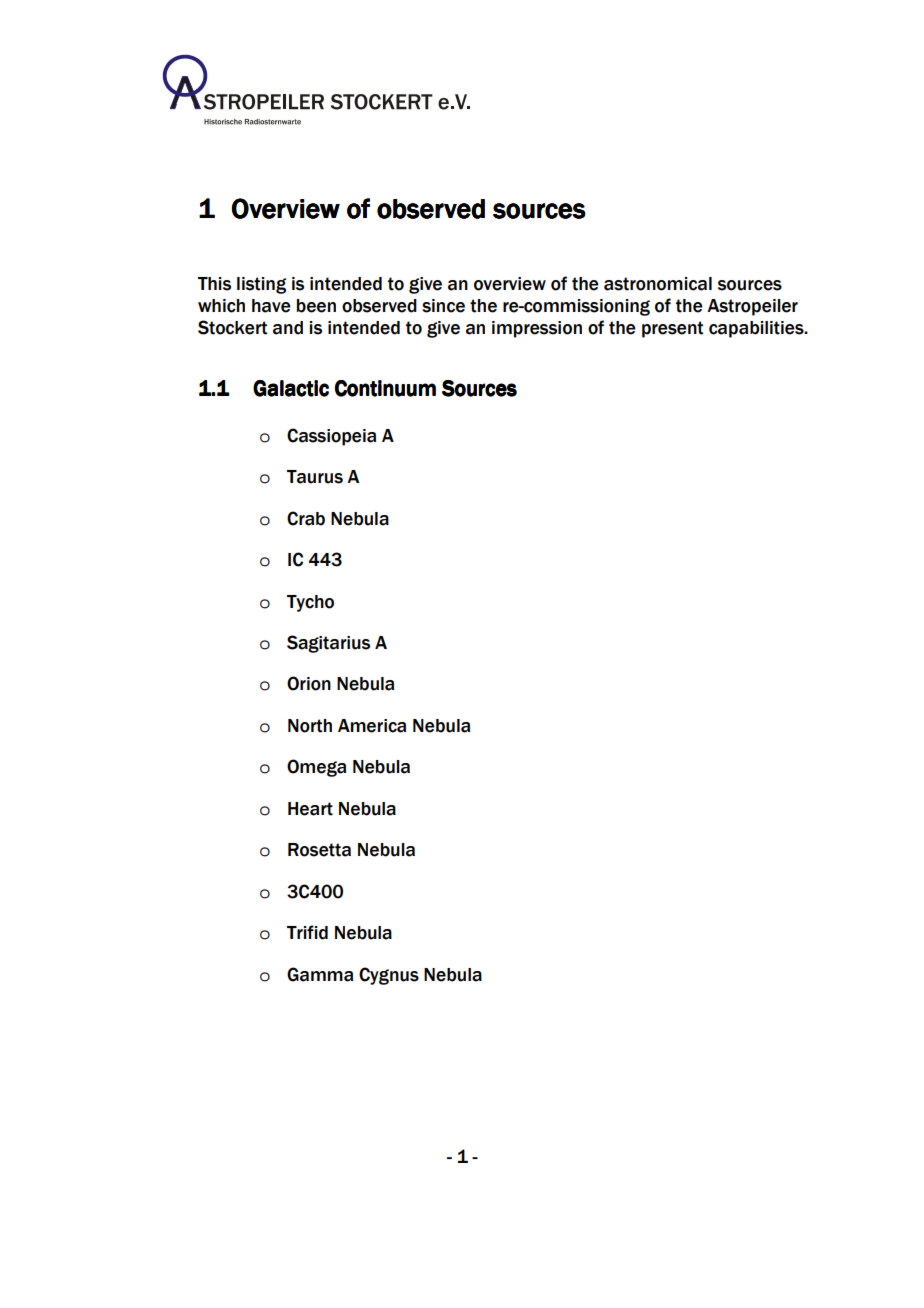 This screenshot has width=924, height=1308. I want to click on since, so click(443, 306).
